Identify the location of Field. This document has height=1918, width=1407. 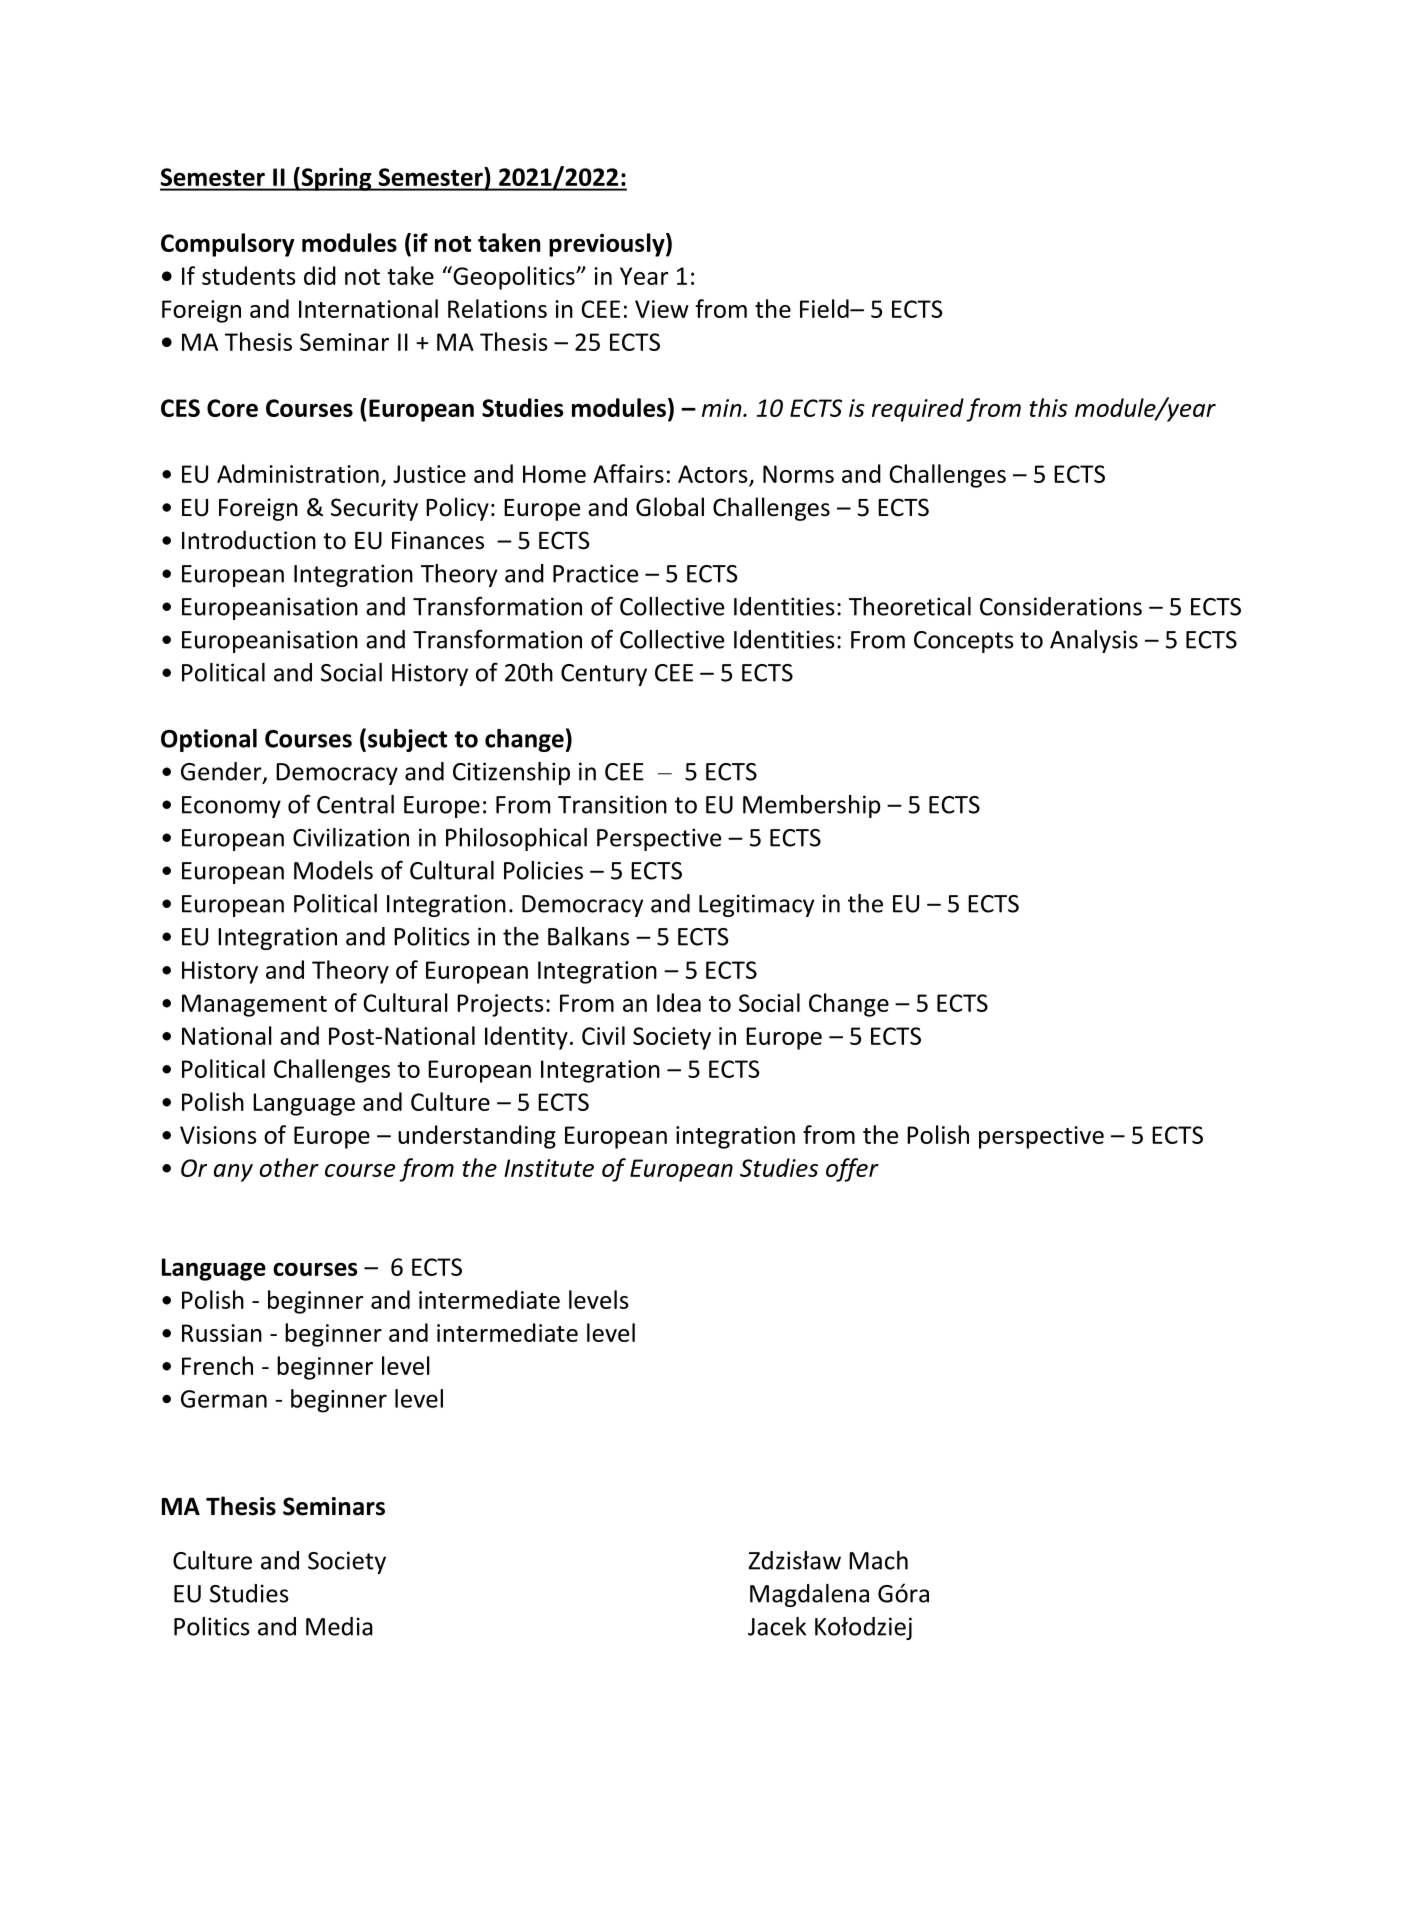
(825, 308).
